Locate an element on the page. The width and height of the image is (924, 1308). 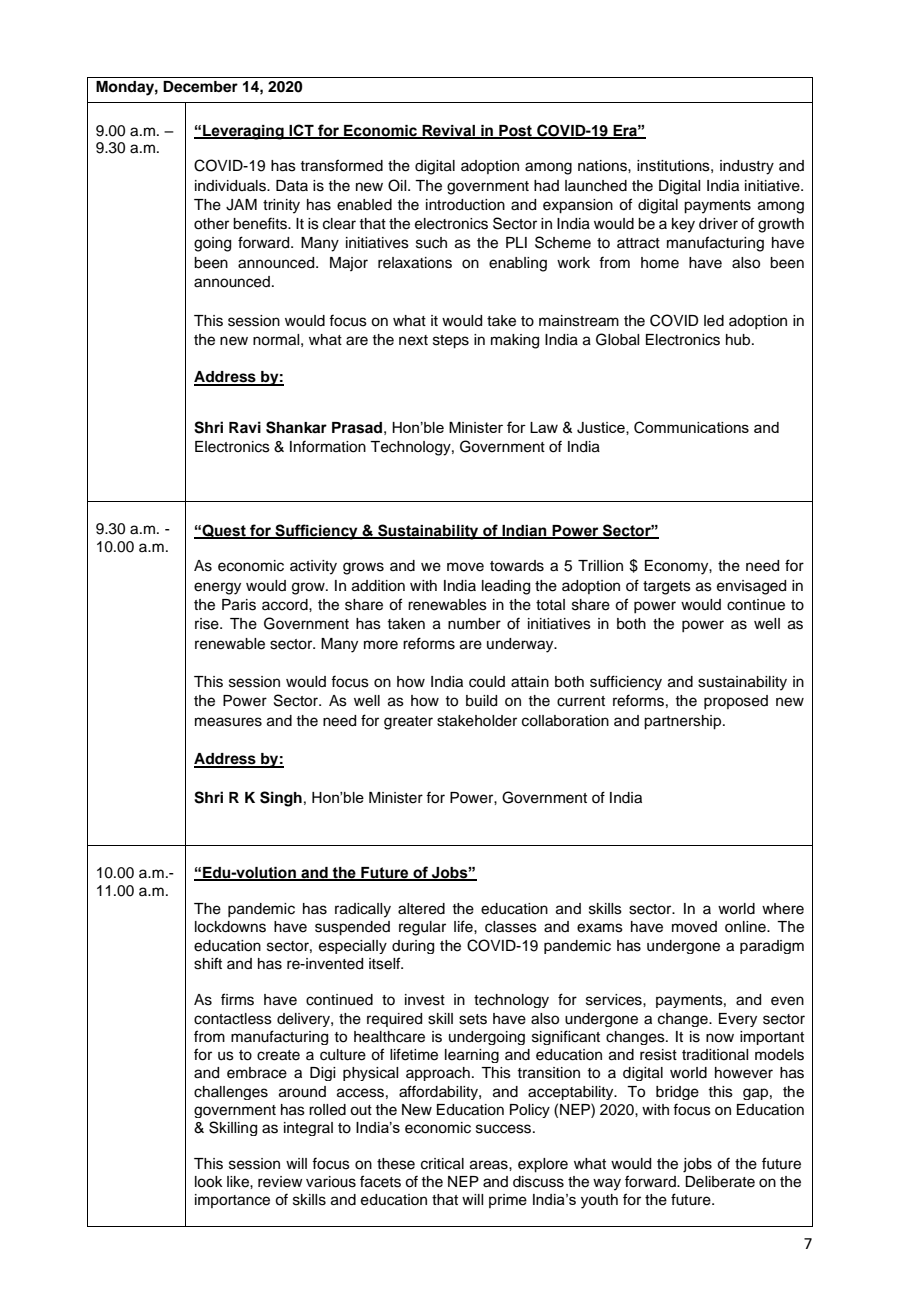
Leveraging is located at coordinates (243, 132).
